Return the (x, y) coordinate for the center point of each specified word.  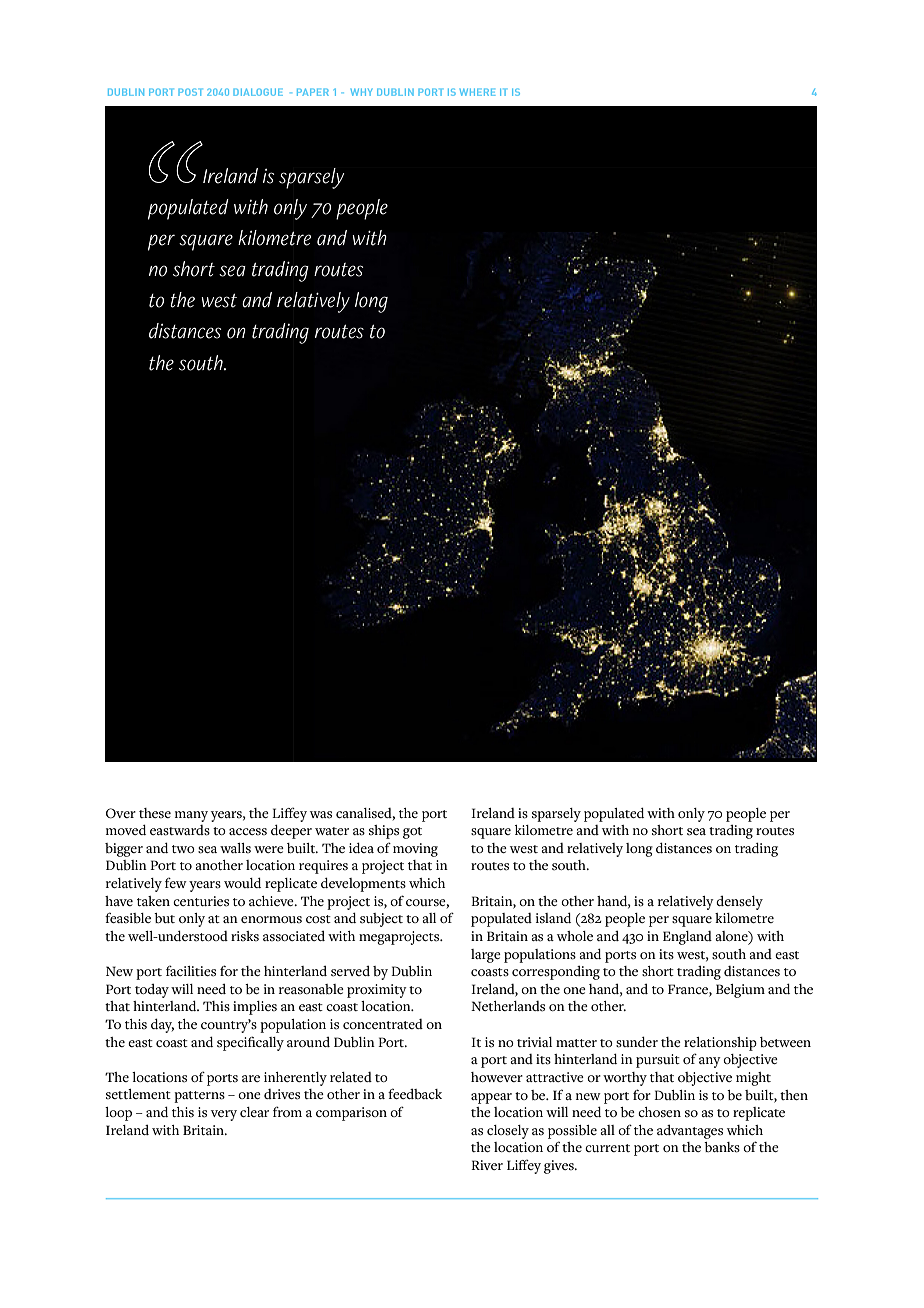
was (321, 815)
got (412, 833)
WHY (361, 92)
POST (190, 92)
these (155, 813)
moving (415, 850)
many (191, 816)
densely (739, 903)
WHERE (477, 92)
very (224, 1115)
